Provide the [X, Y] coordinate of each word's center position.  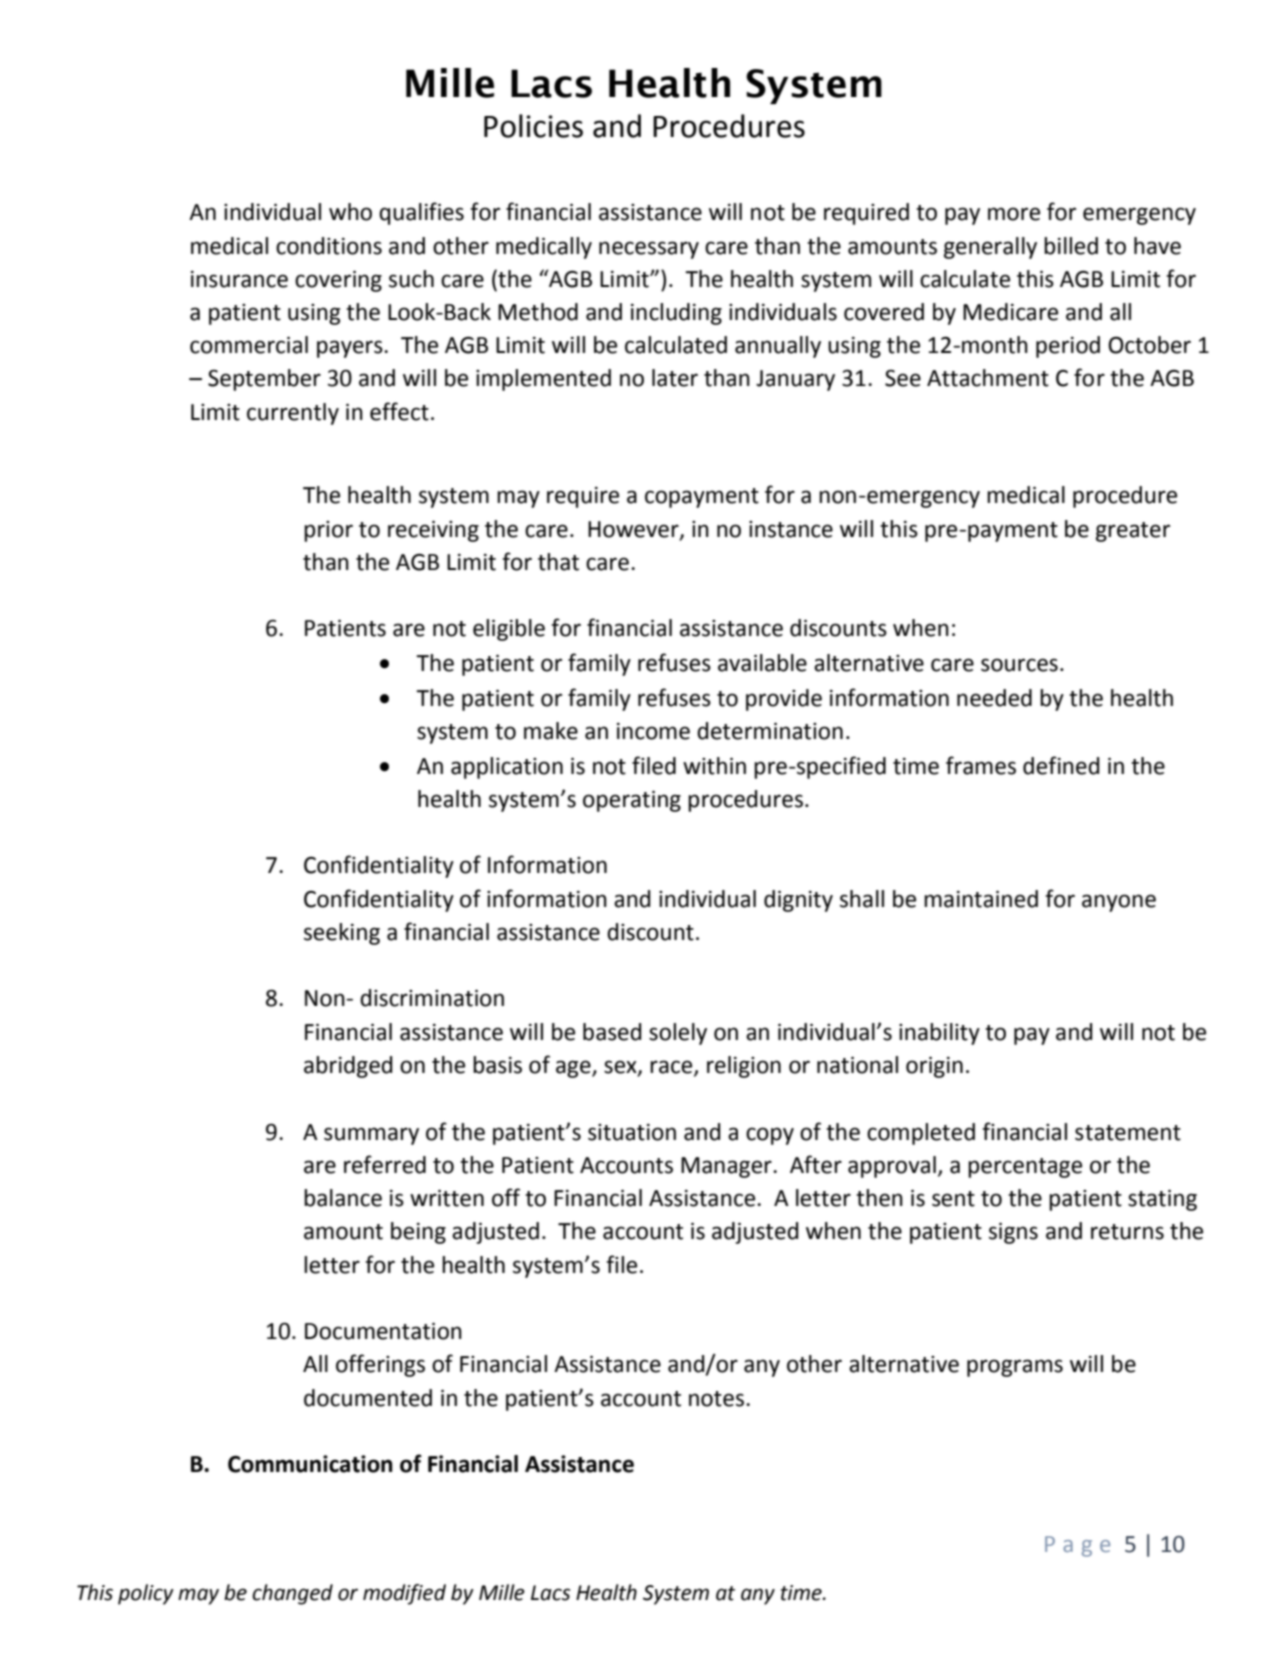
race [672, 1068]
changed [292, 1594]
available [762, 663]
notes [716, 1399]
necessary [649, 250]
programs [1015, 1368]
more [1014, 214]
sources [1019, 665]
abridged [348, 1067]
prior [328, 531]
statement [1128, 1133]
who [350, 212]
